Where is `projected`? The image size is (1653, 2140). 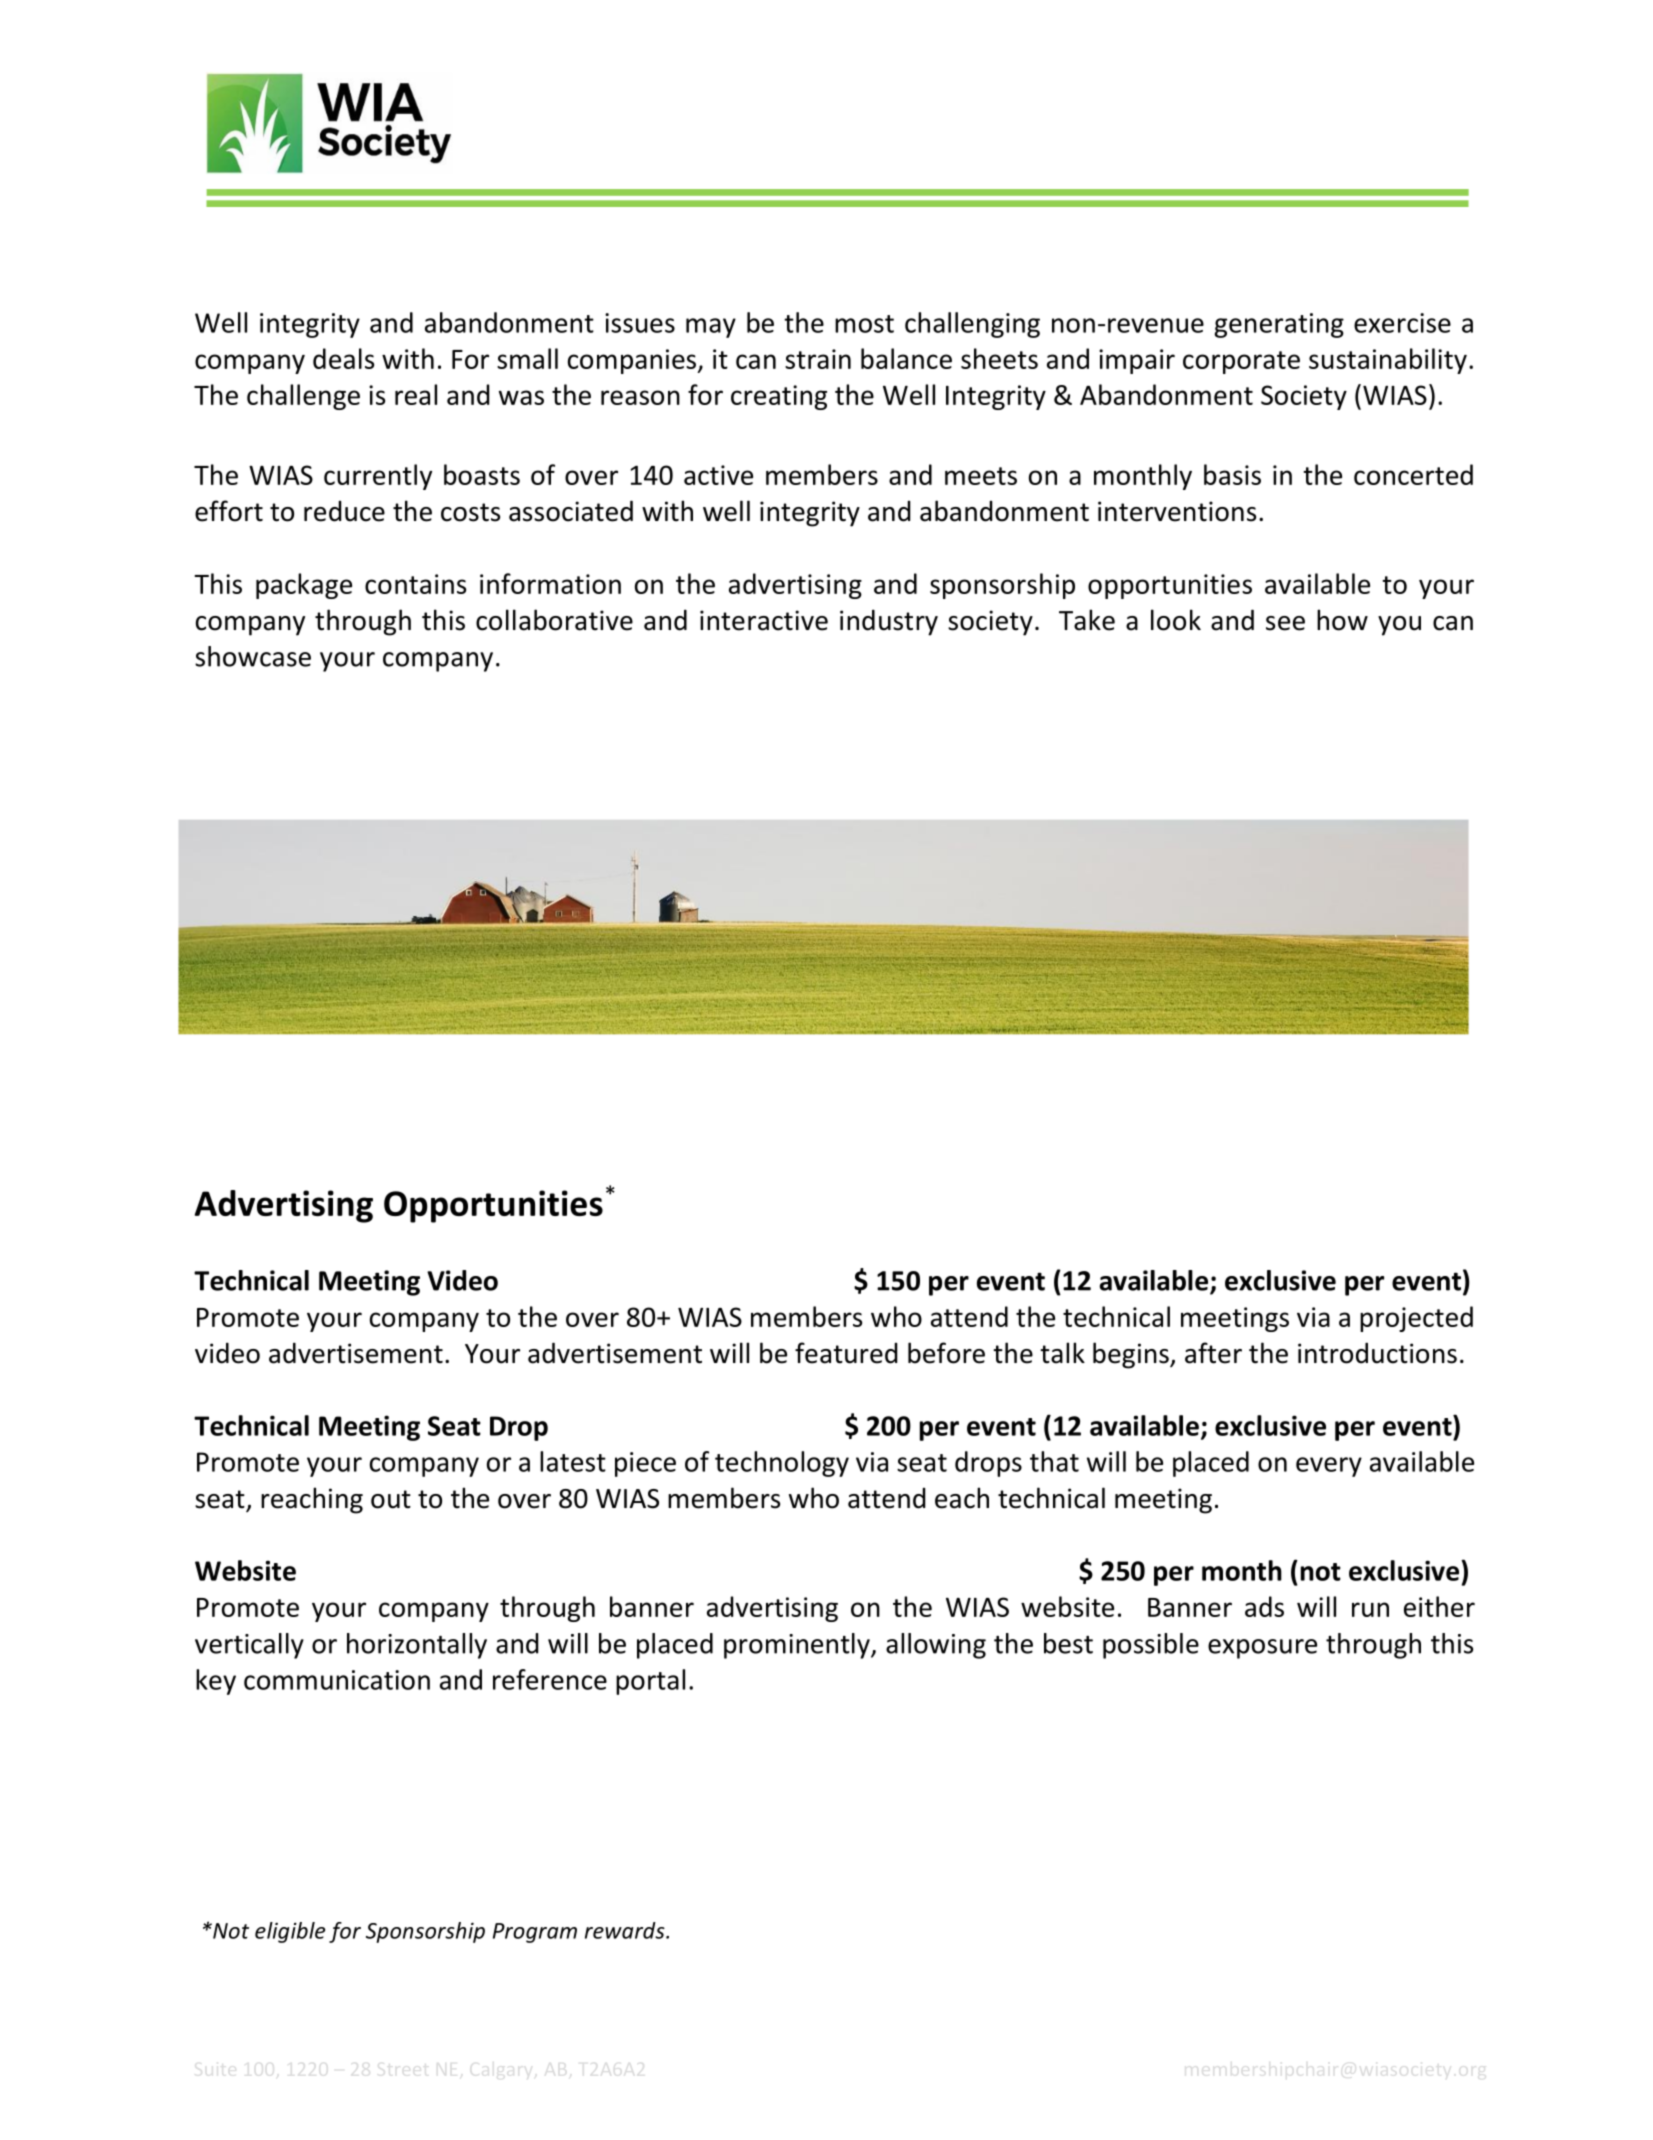
projected is located at coordinates (1416, 1319).
